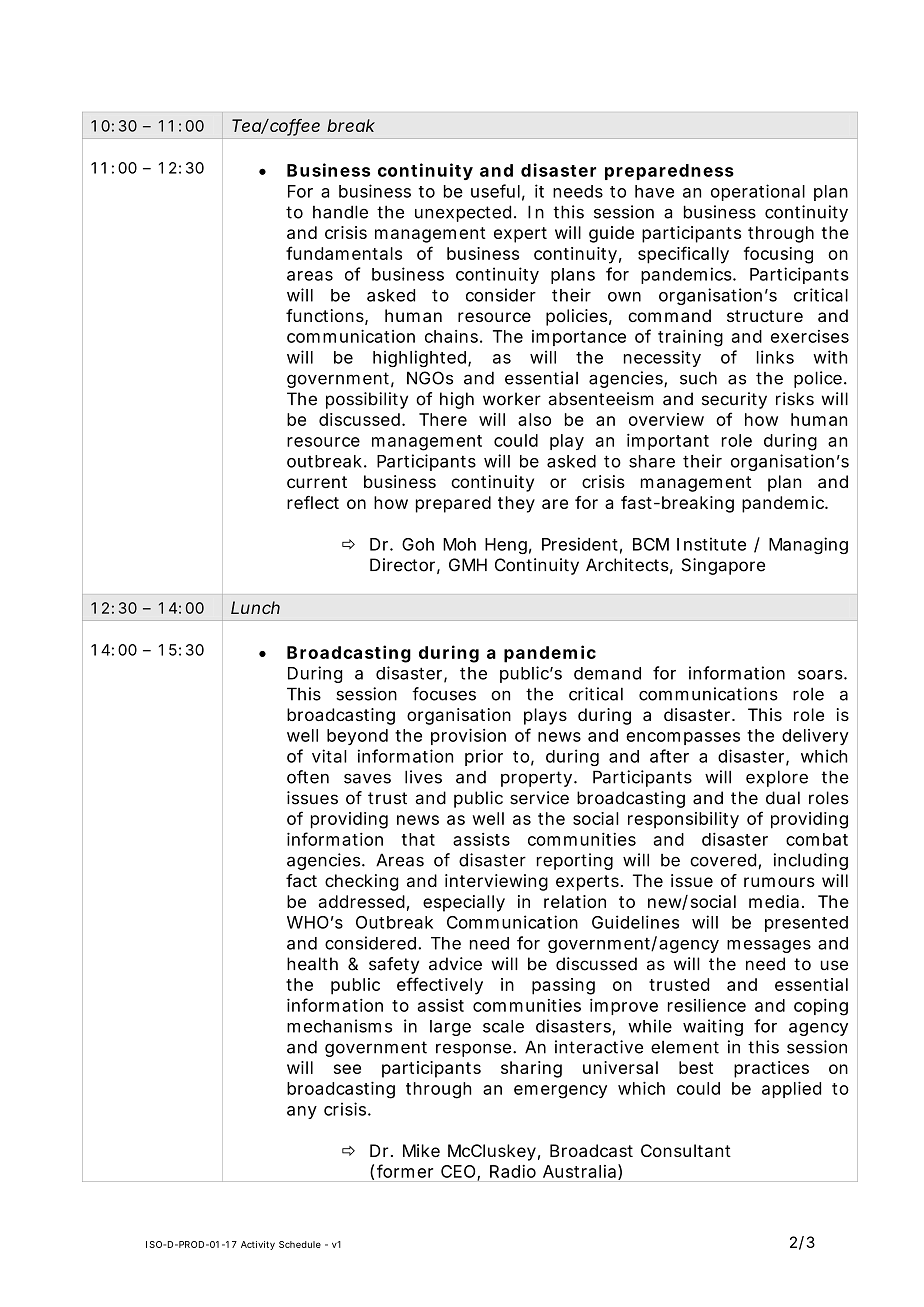  I want to click on Schedule, so click(300, 1244).
